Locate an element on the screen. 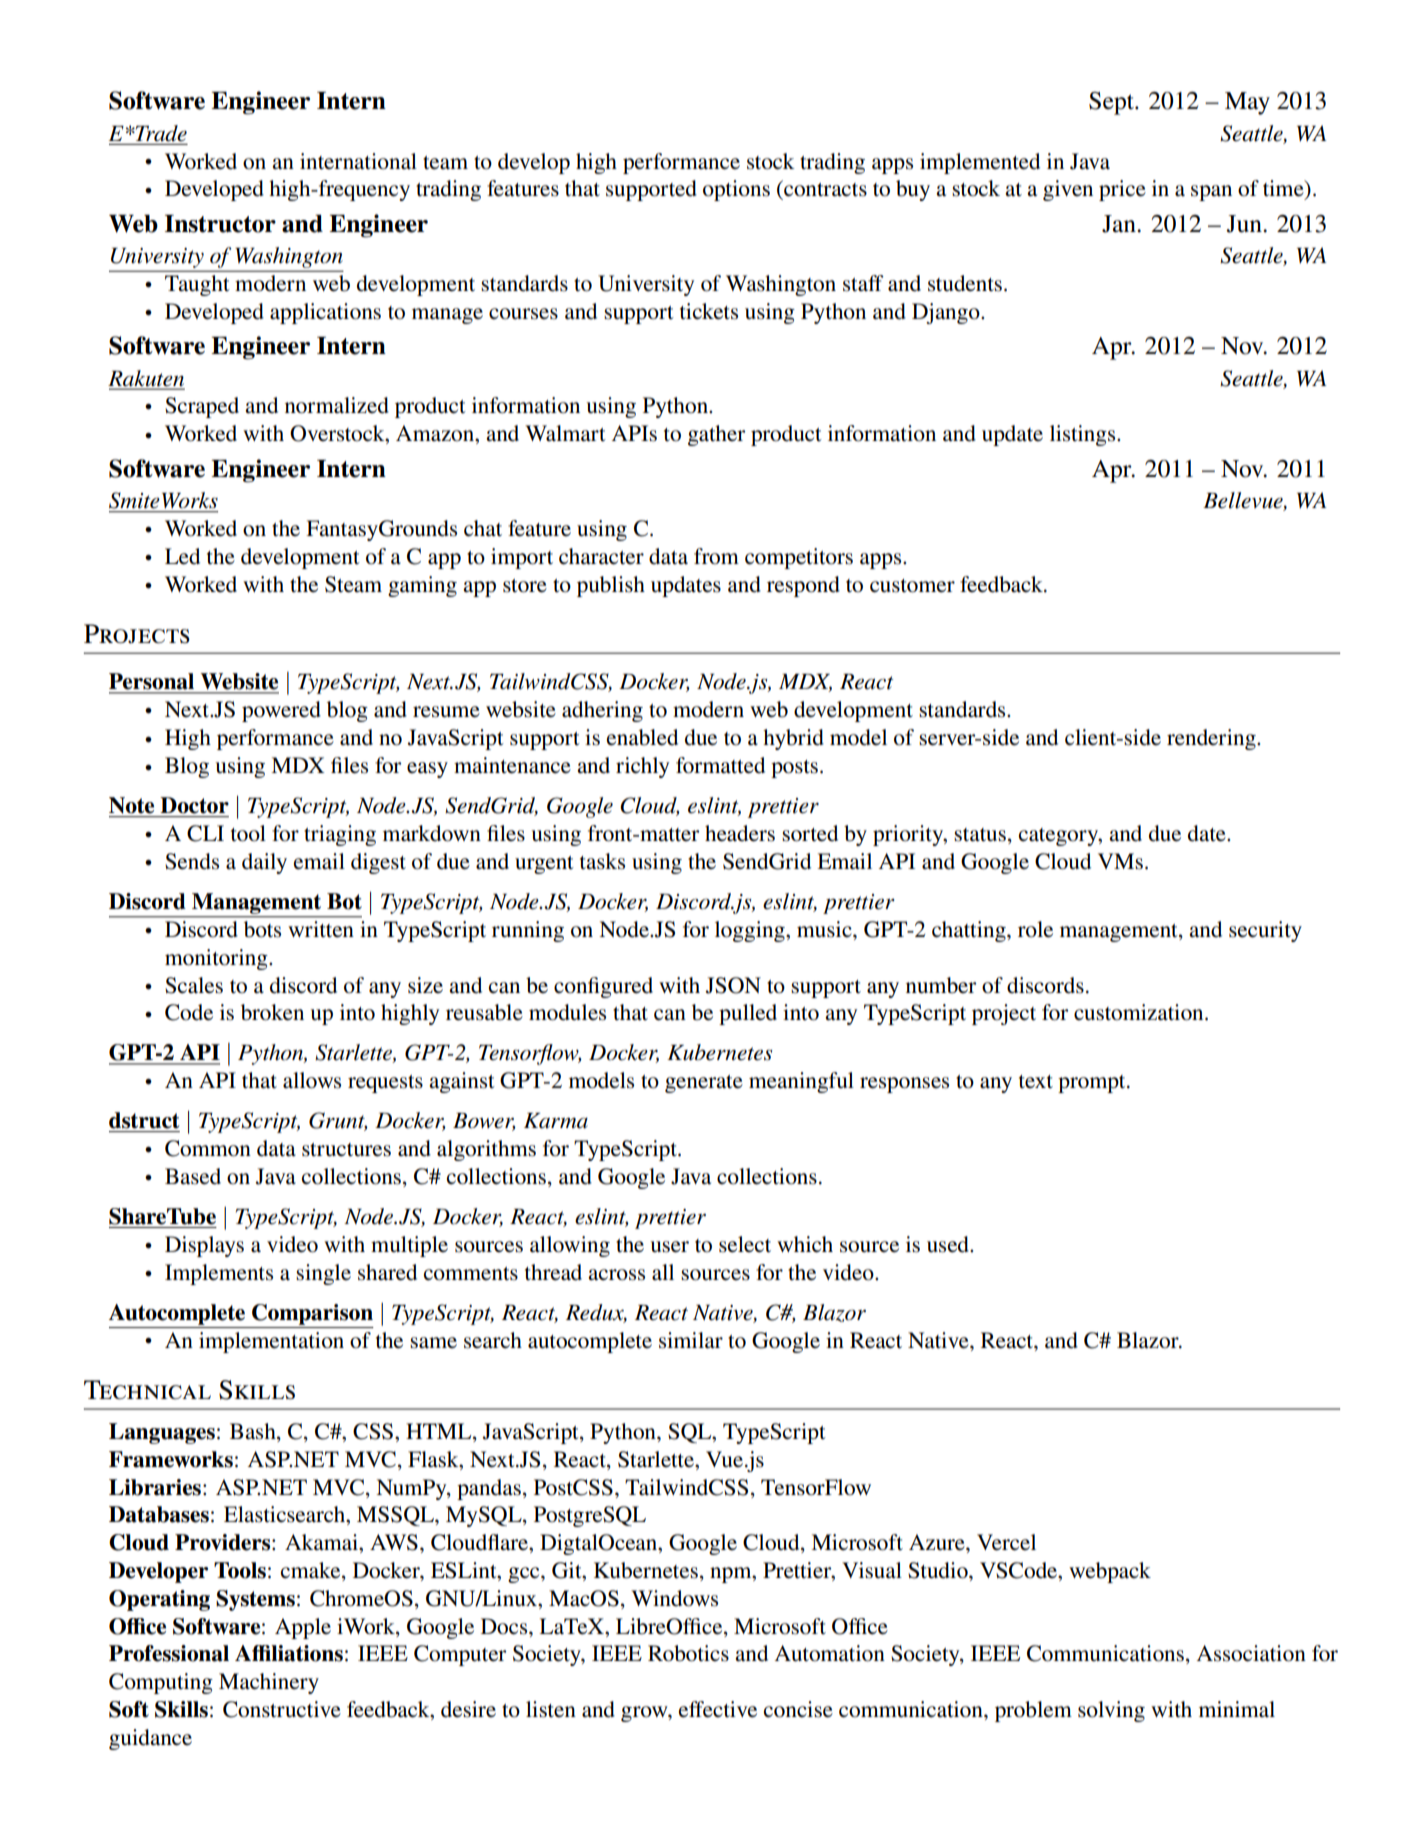 Image resolution: width=1424 pixels, height=1843 pixels. price is located at coordinates (1122, 190).
